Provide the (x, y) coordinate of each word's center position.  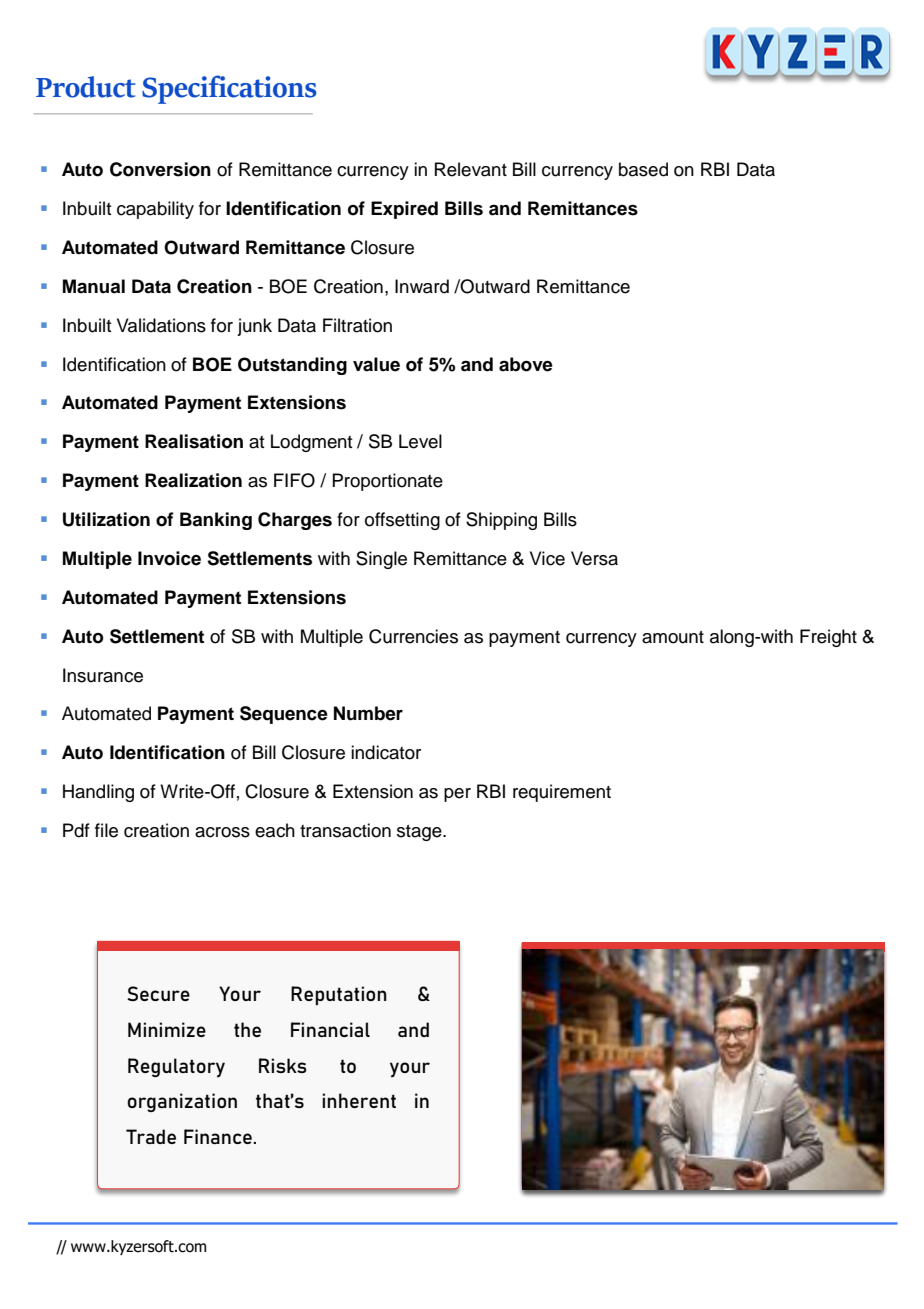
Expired (404, 210)
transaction (345, 830)
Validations (161, 325)
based (643, 169)
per (457, 795)
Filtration (357, 325)
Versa (594, 558)
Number (368, 713)
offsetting (402, 521)
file (106, 830)
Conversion (160, 169)
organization (182, 1102)
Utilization (106, 519)
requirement (562, 793)
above (526, 364)
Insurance (103, 675)
